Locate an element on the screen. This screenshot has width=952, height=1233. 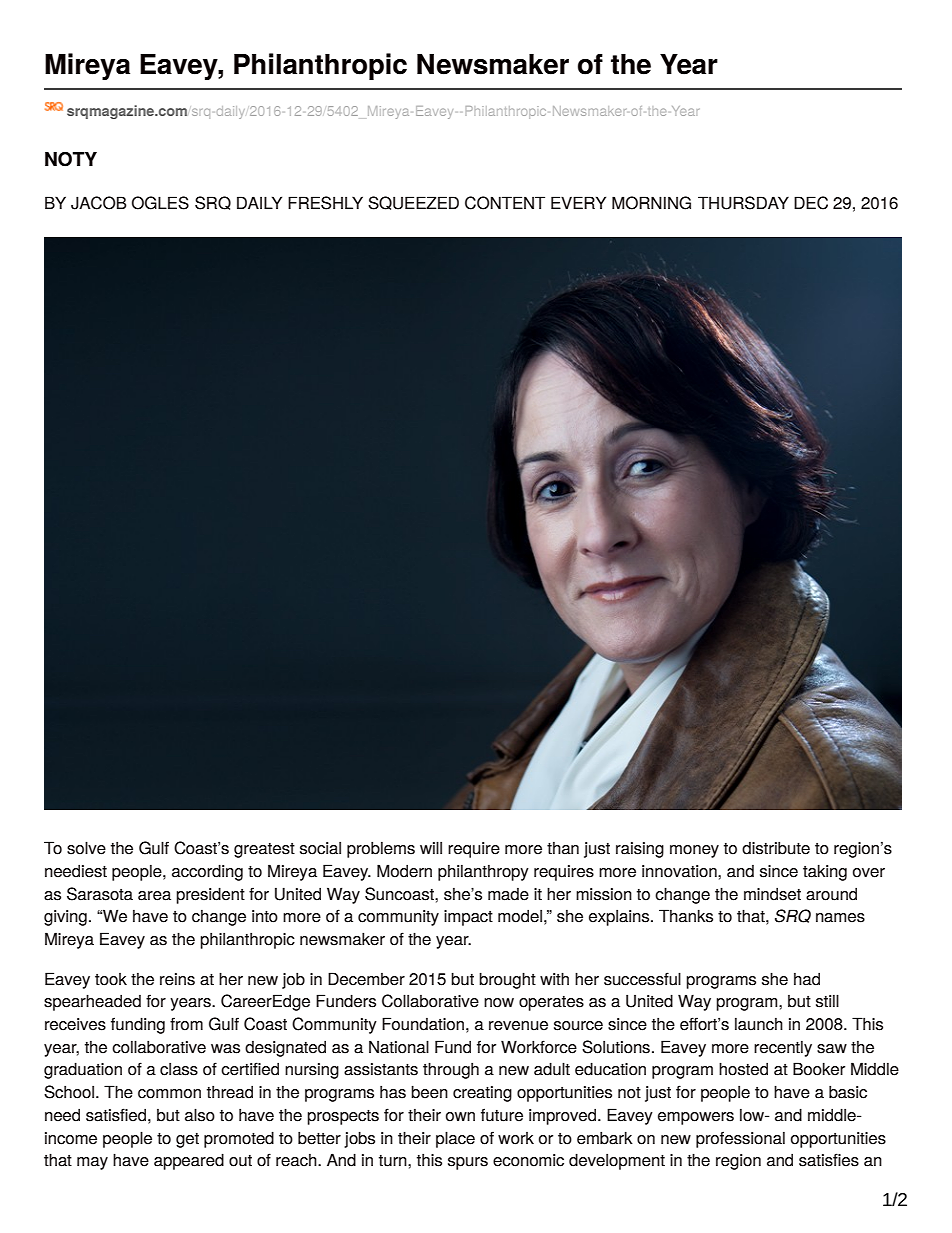
place is located at coordinates (455, 1139).
